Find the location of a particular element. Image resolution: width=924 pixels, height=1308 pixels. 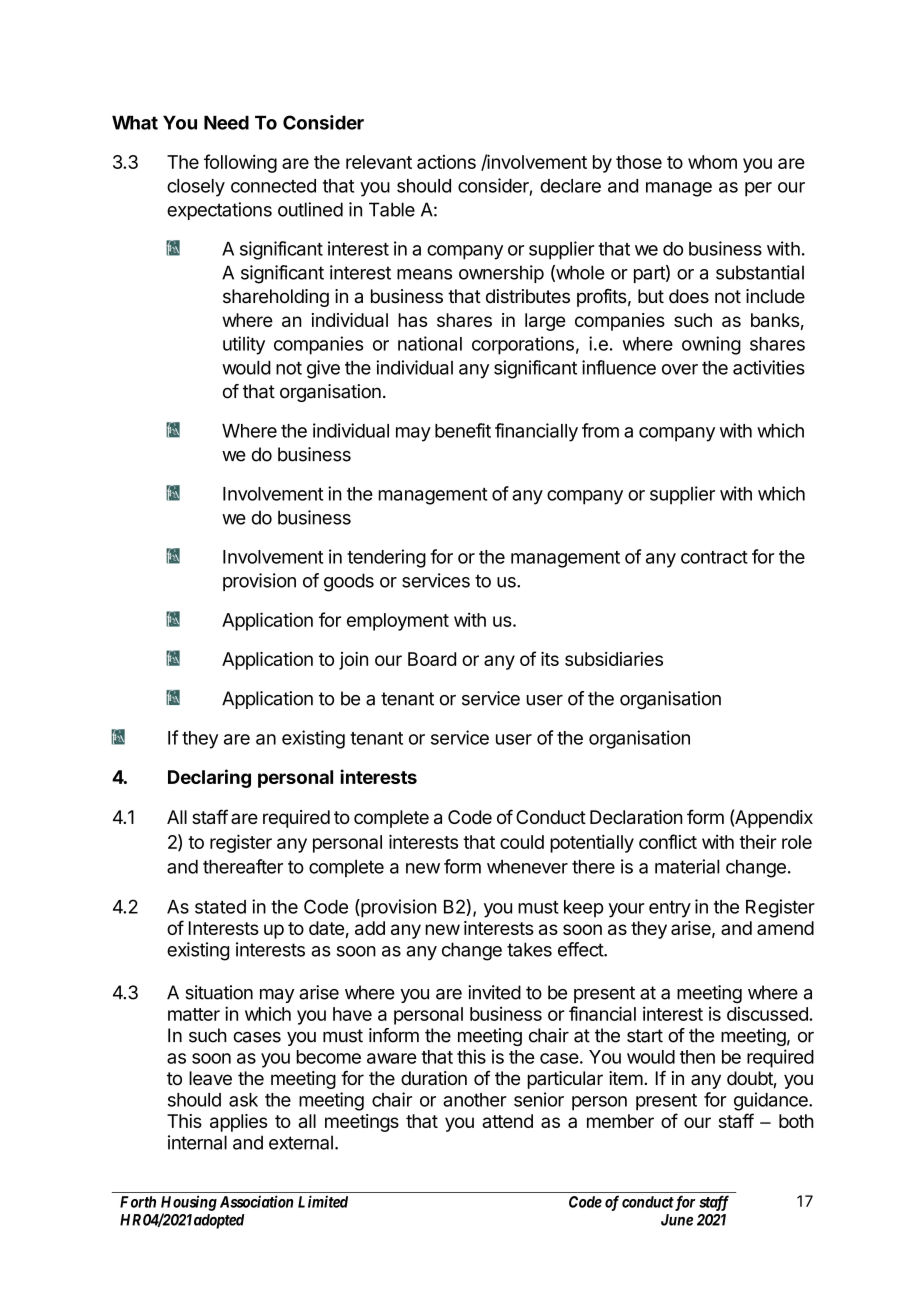

subsidiaries is located at coordinates (614, 659).
